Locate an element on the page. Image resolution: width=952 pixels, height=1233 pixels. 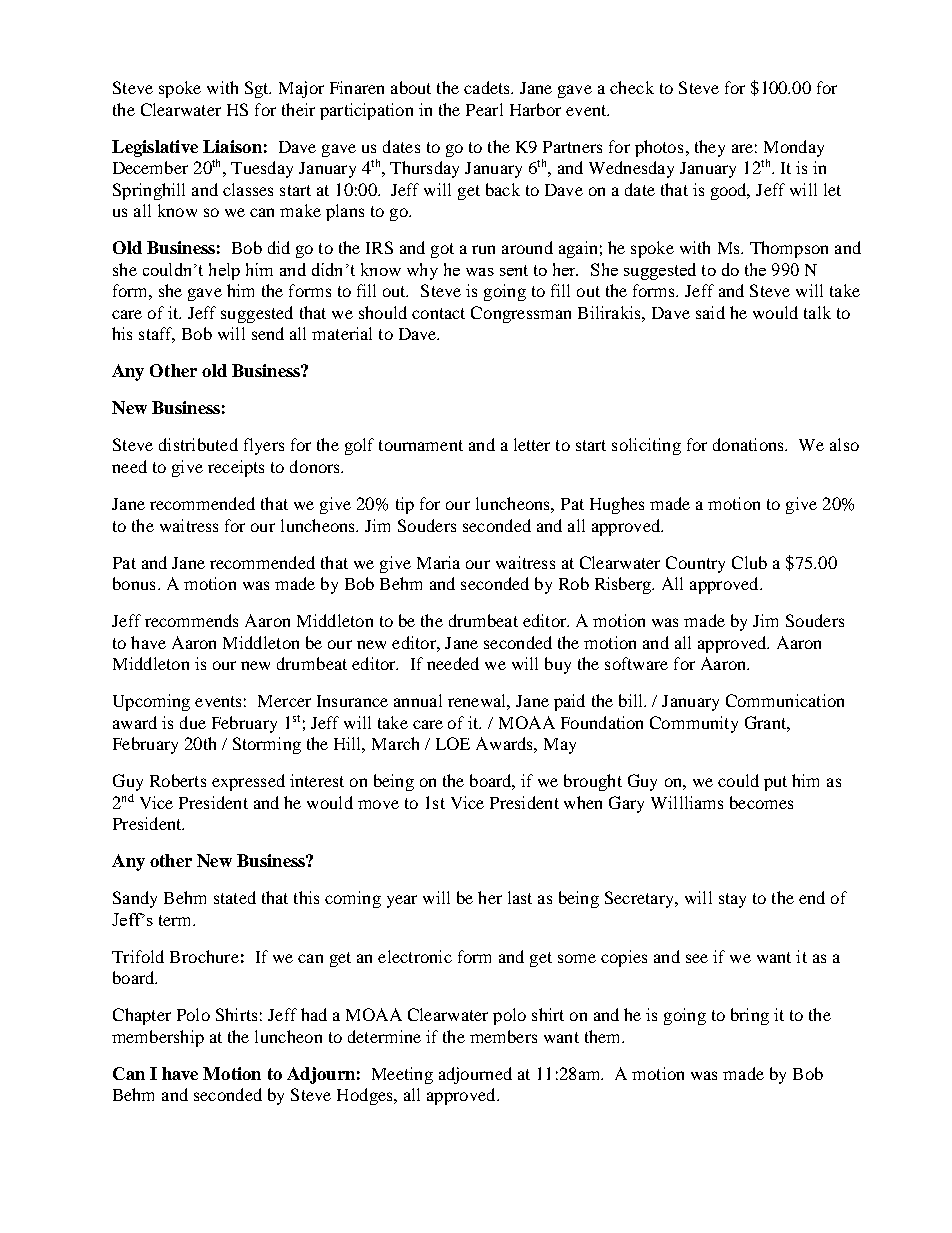
Liaison is located at coordinates (232, 146).
